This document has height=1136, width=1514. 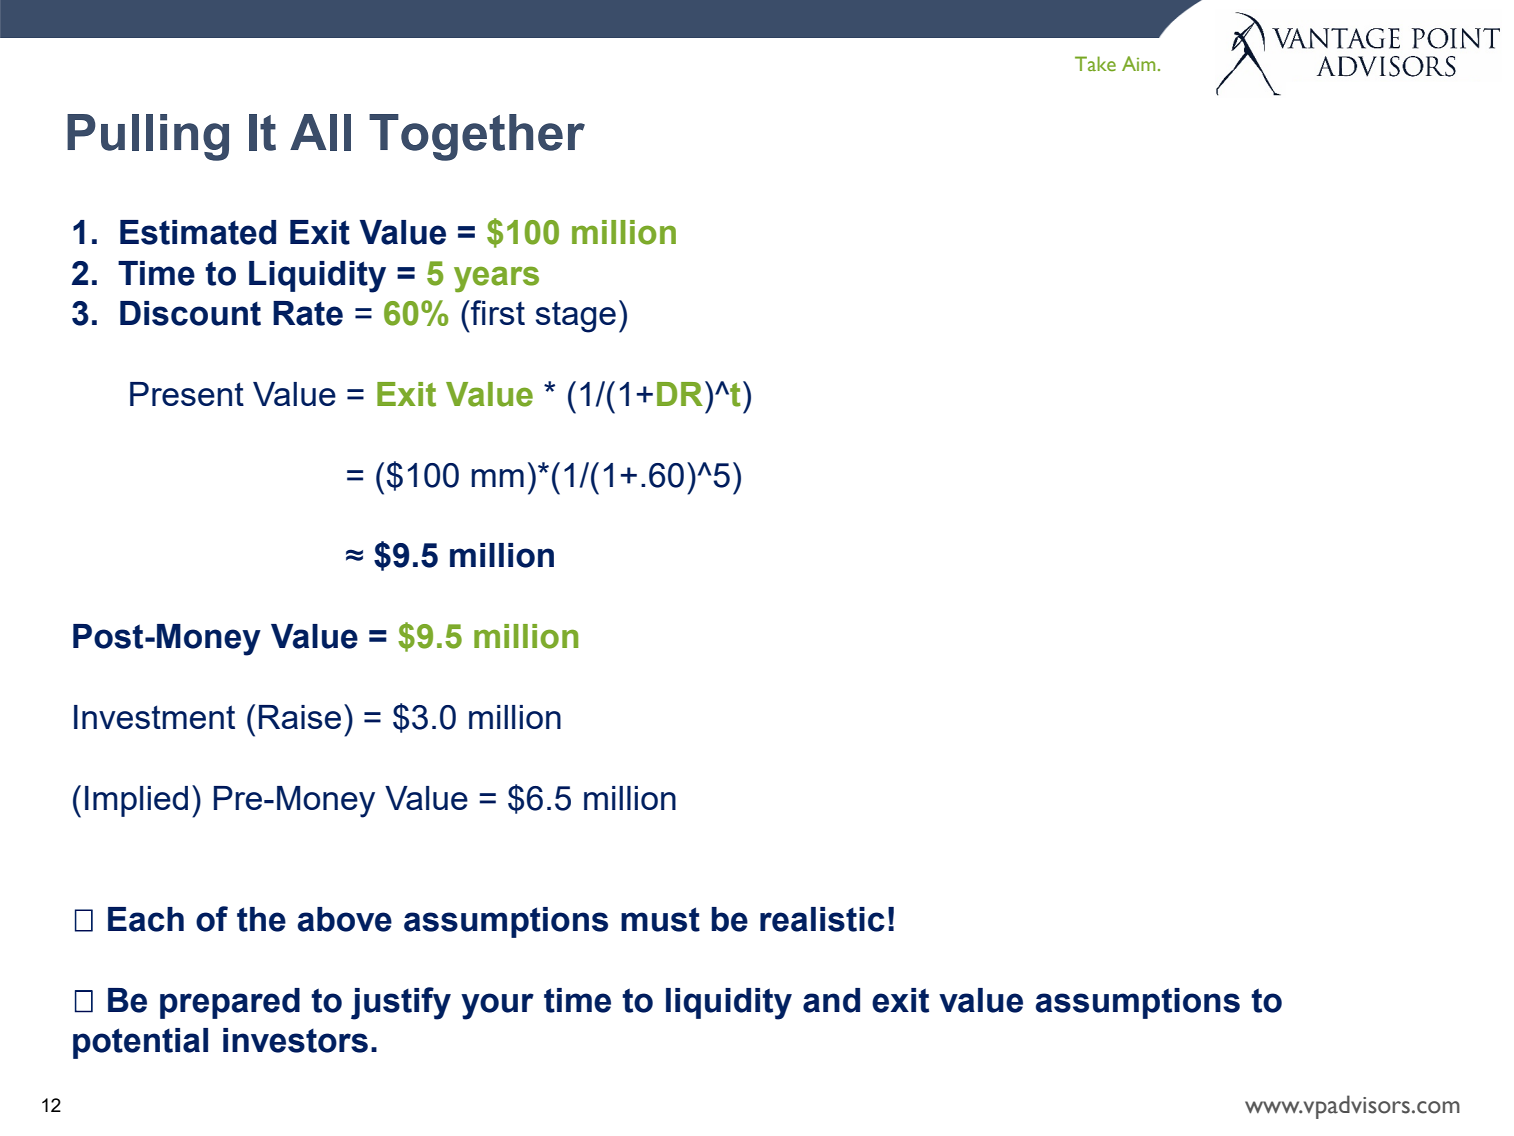 What do you see at coordinates (230, 1003) in the document?
I see `prepared` at bounding box center [230, 1003].
